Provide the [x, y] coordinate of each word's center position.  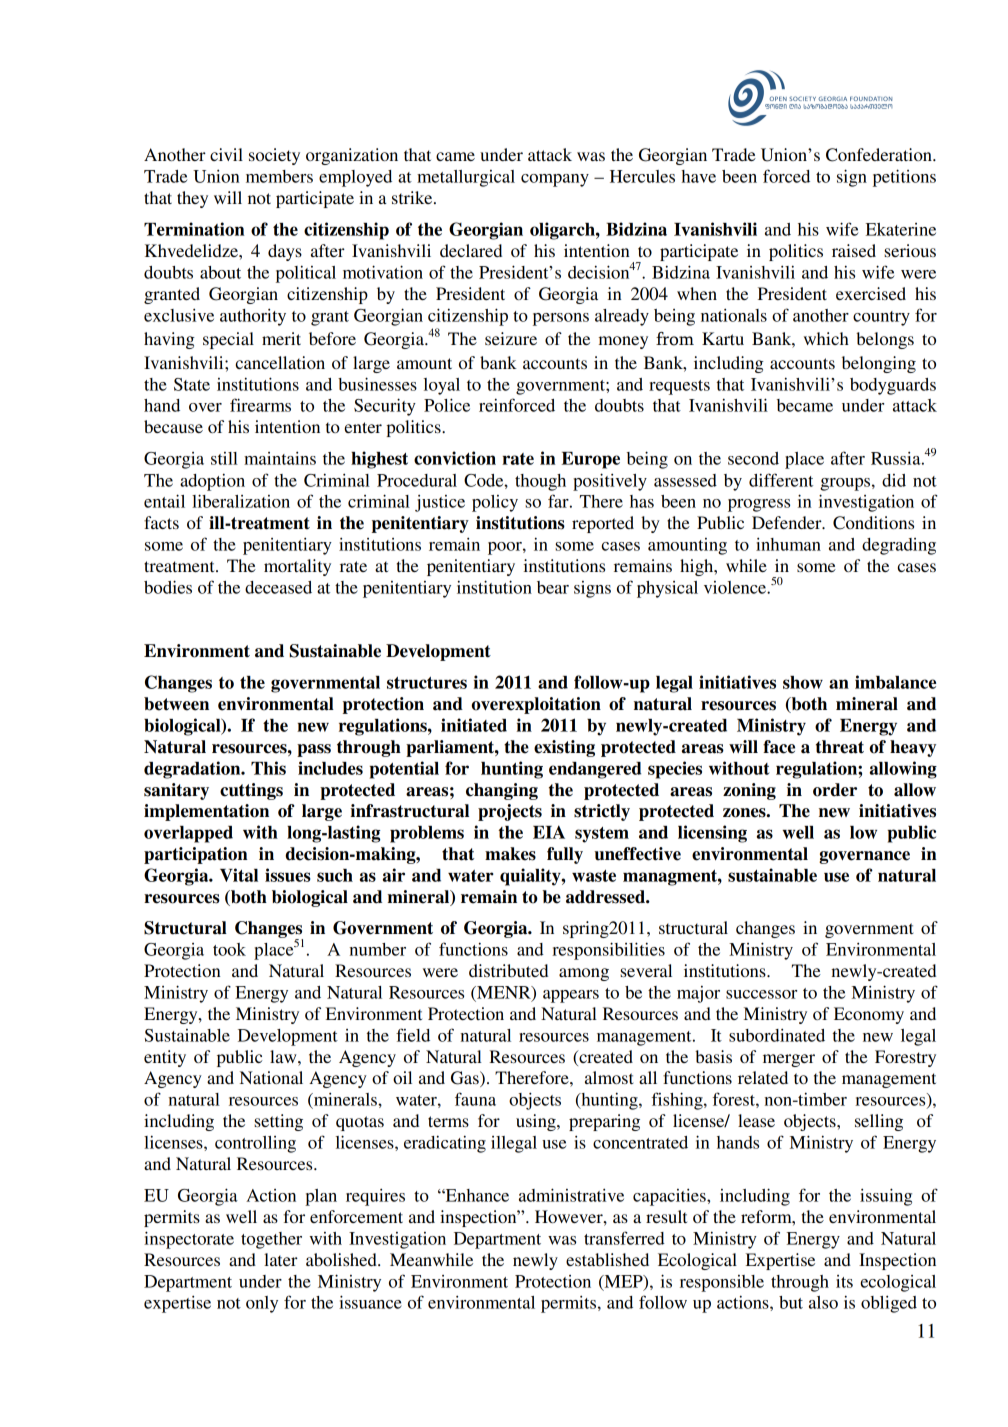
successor [761, 994]
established [607, 1259]
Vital [239, 875]
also [823, 1302]
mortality [297, 567]
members [279, 176]
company [555, 180]
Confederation [880, 155]
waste [594, 876]
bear [553, 587]
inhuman [788, 544]
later [281, 1259]
